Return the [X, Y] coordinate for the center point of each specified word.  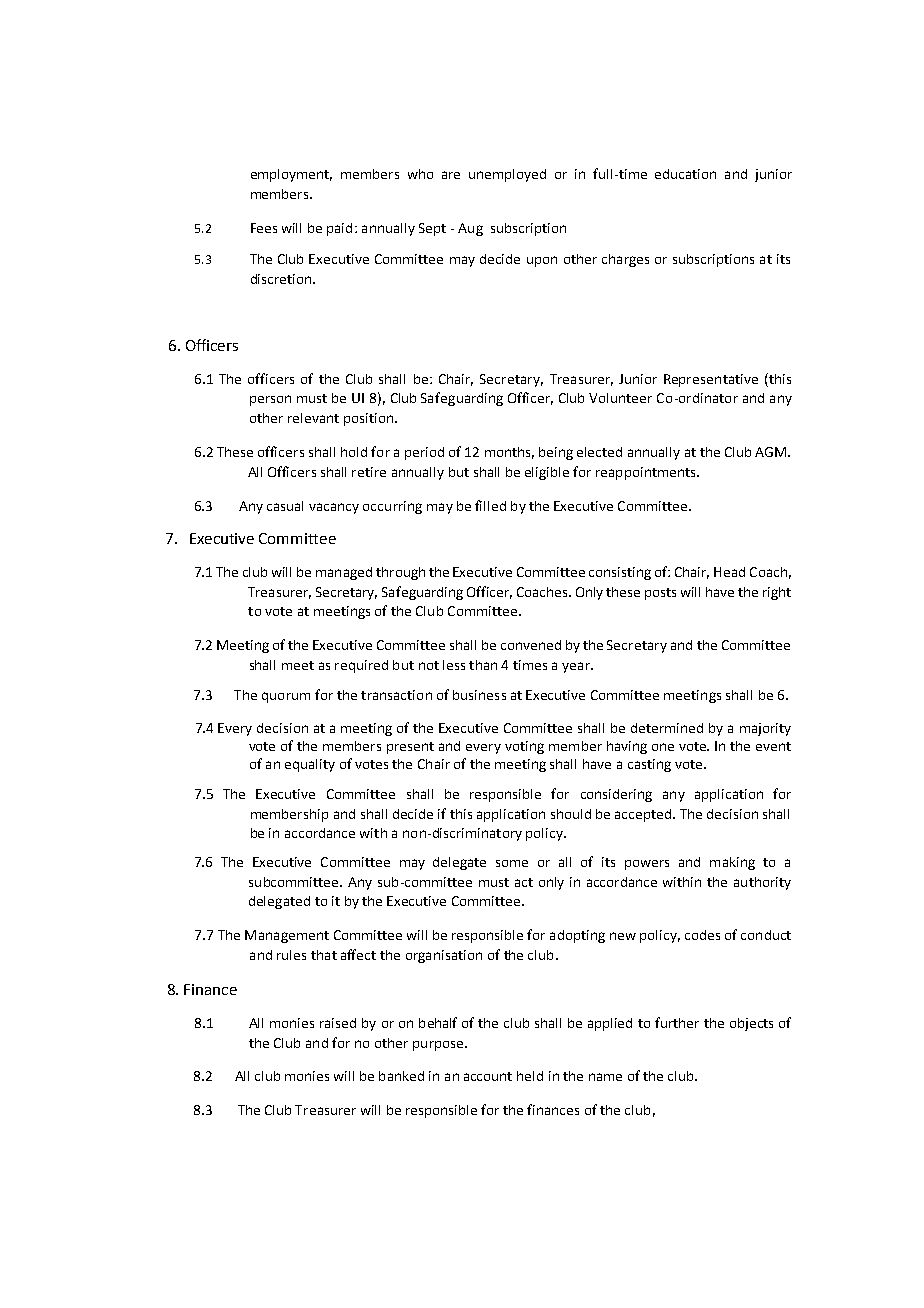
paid [339, 229]
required [361, 666]
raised [338, 1023]
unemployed [507, 175]
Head [729, 572]
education [685, 174]
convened [531, 645]
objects [751, 1024]
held [530, 1076]
